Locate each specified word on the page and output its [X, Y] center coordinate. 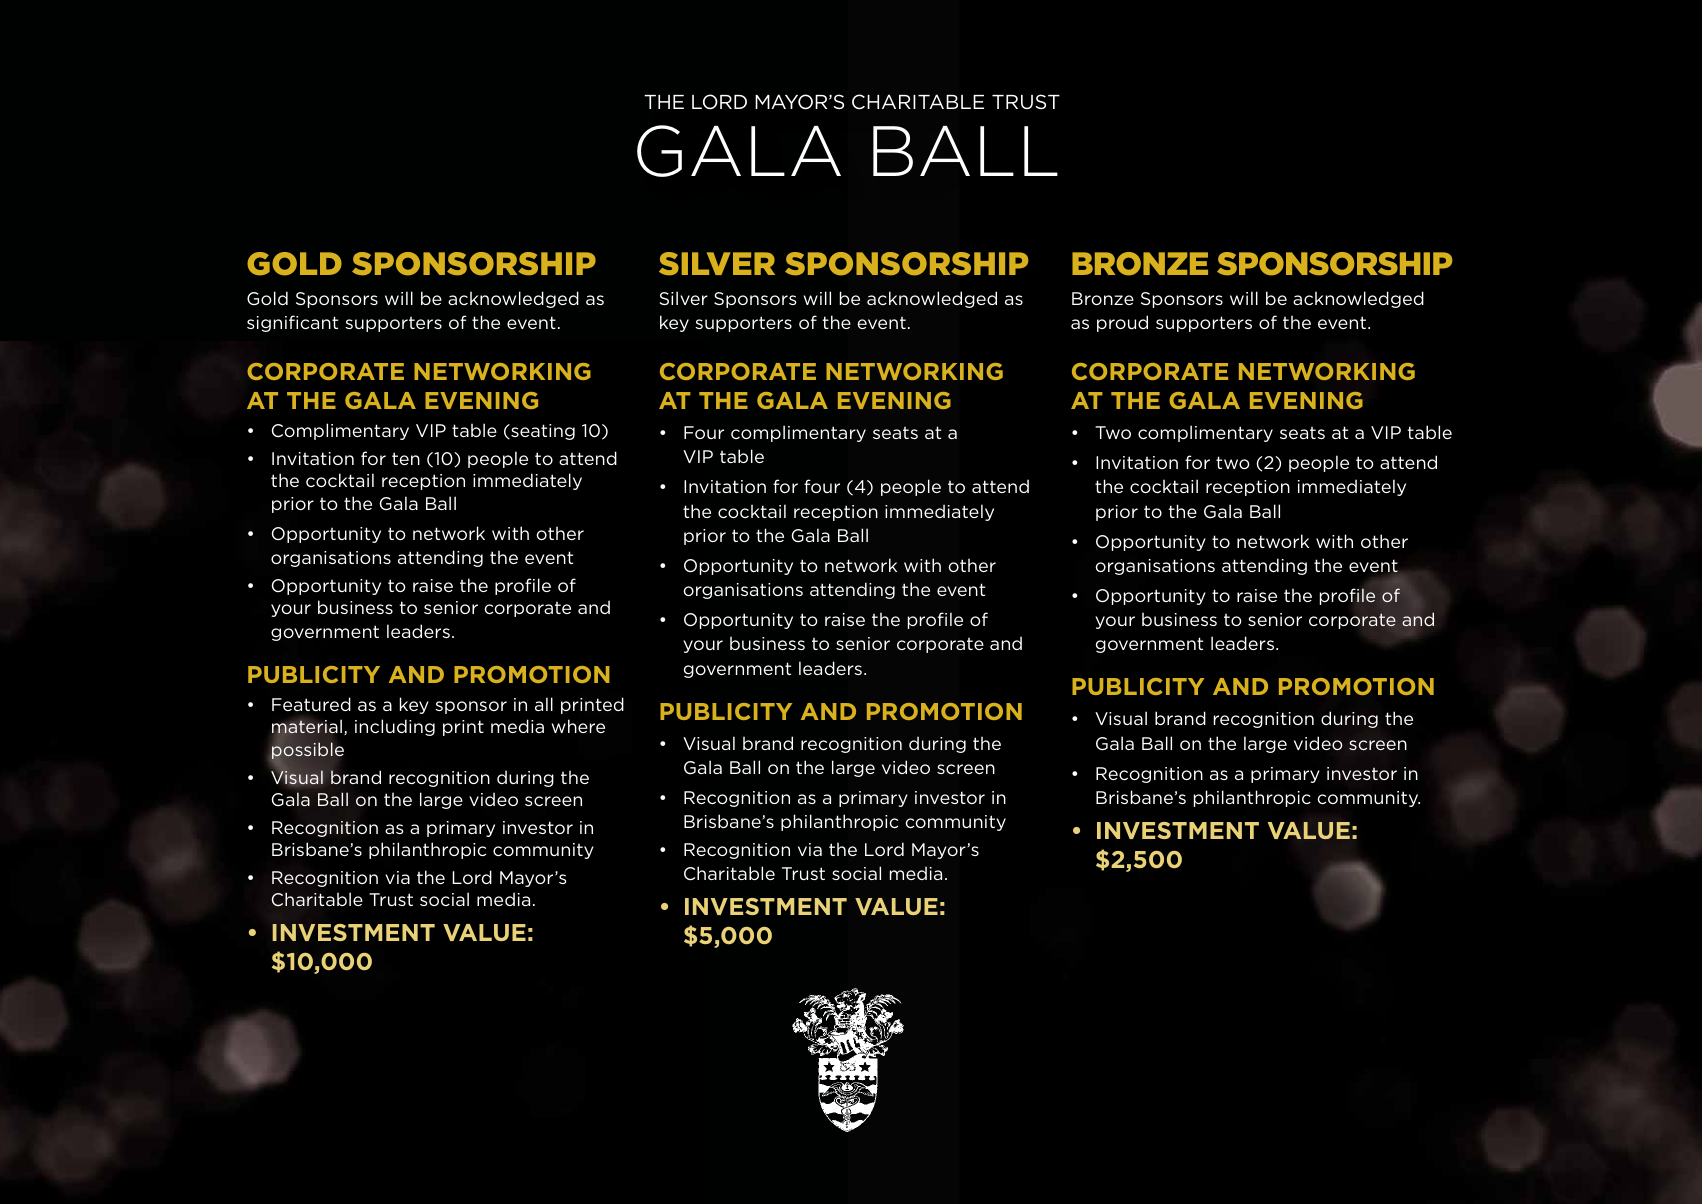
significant [292, 323]
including [395, 727]
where [578, 726]
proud [1122, 323]
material [308, 728]
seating [542, 432]
